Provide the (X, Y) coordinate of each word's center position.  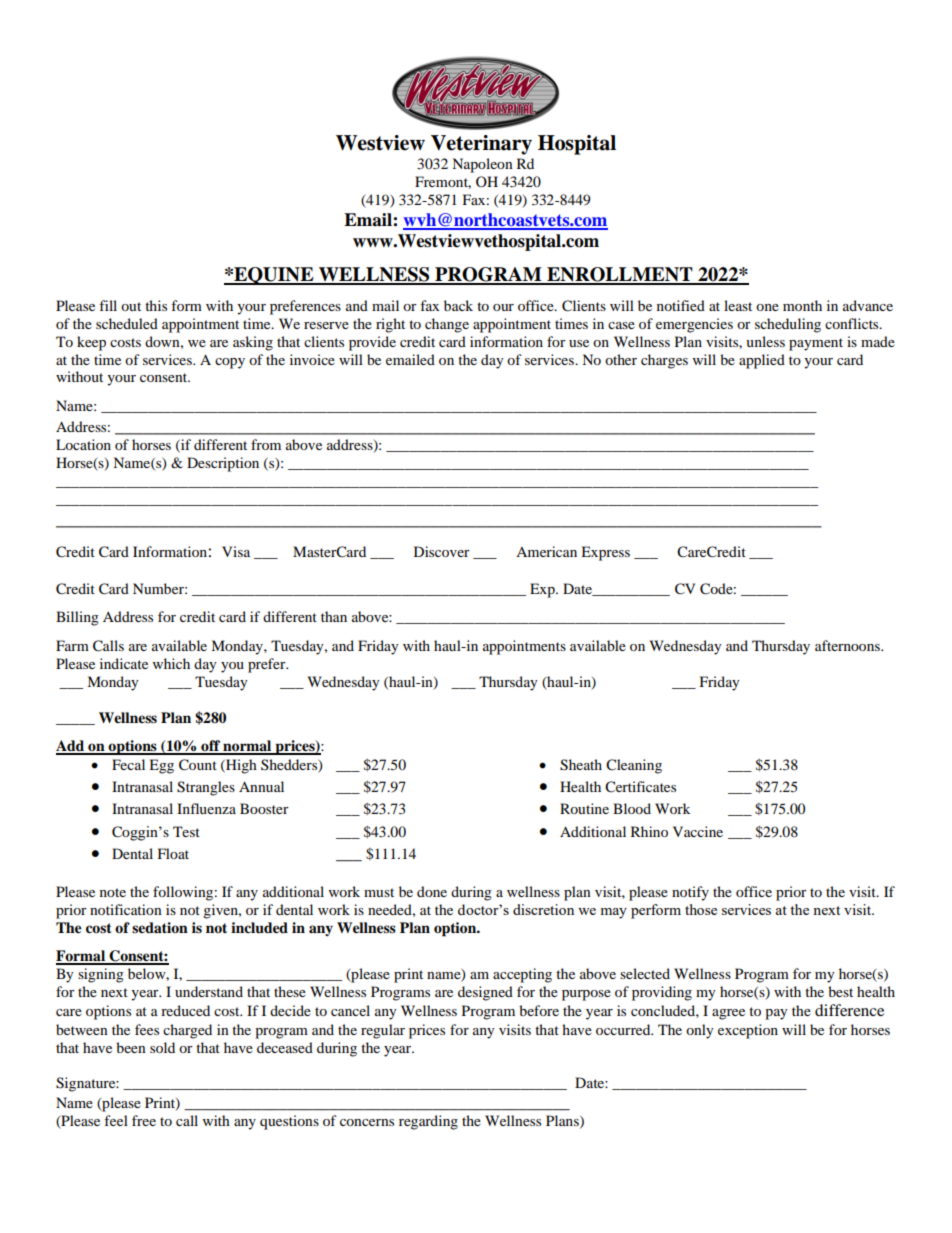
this (156, 305)
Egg (161, 766)
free (144, 1120)
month (802, 305)
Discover (442, 551)
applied (762, 361)
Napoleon (482, 165)
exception (748, 1031)
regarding (428, 1122)
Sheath (581, 765)
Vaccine (698, 831)
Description (223, 464)
